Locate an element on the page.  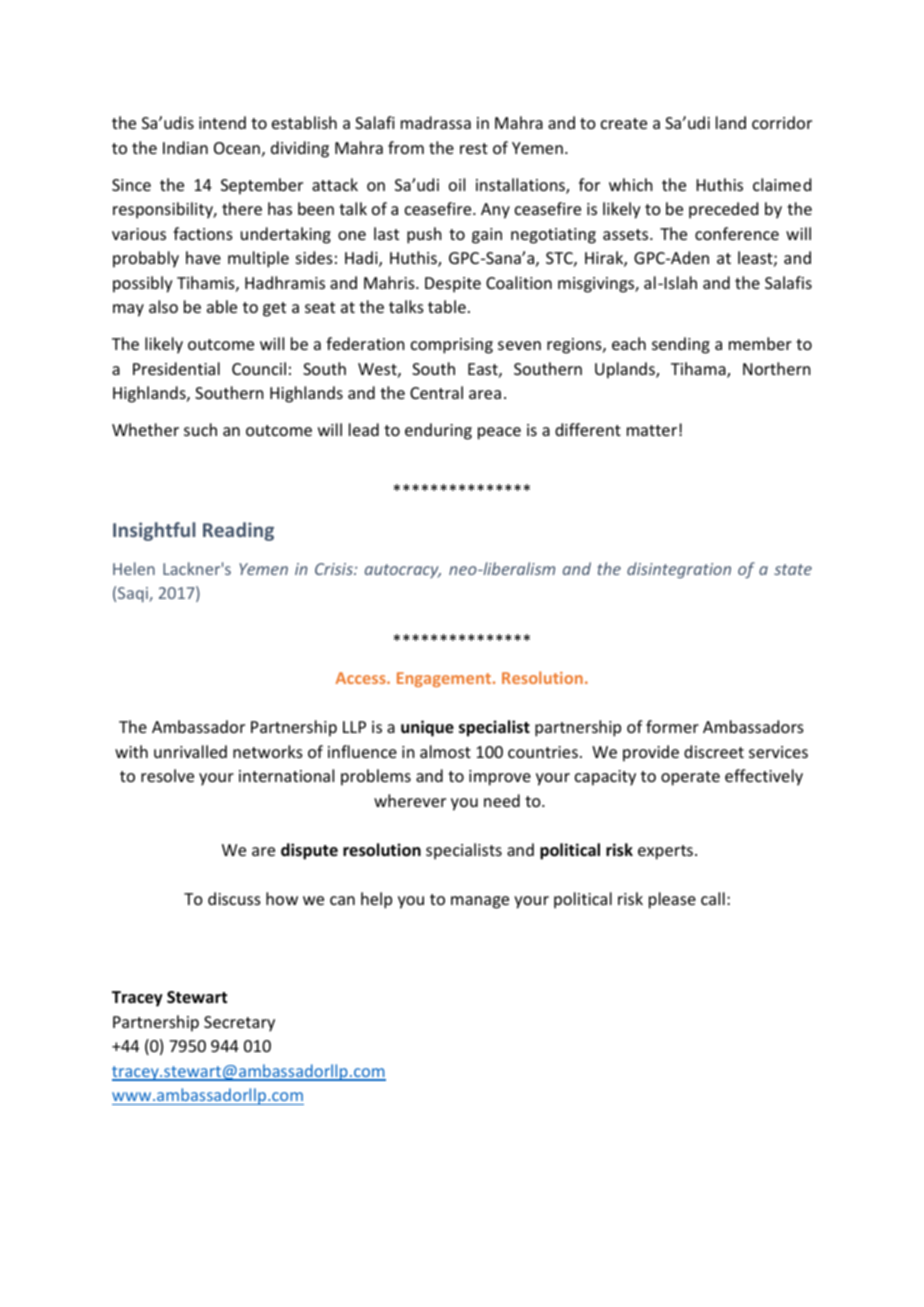
unrivalled is located at coordinates (190, 751).
